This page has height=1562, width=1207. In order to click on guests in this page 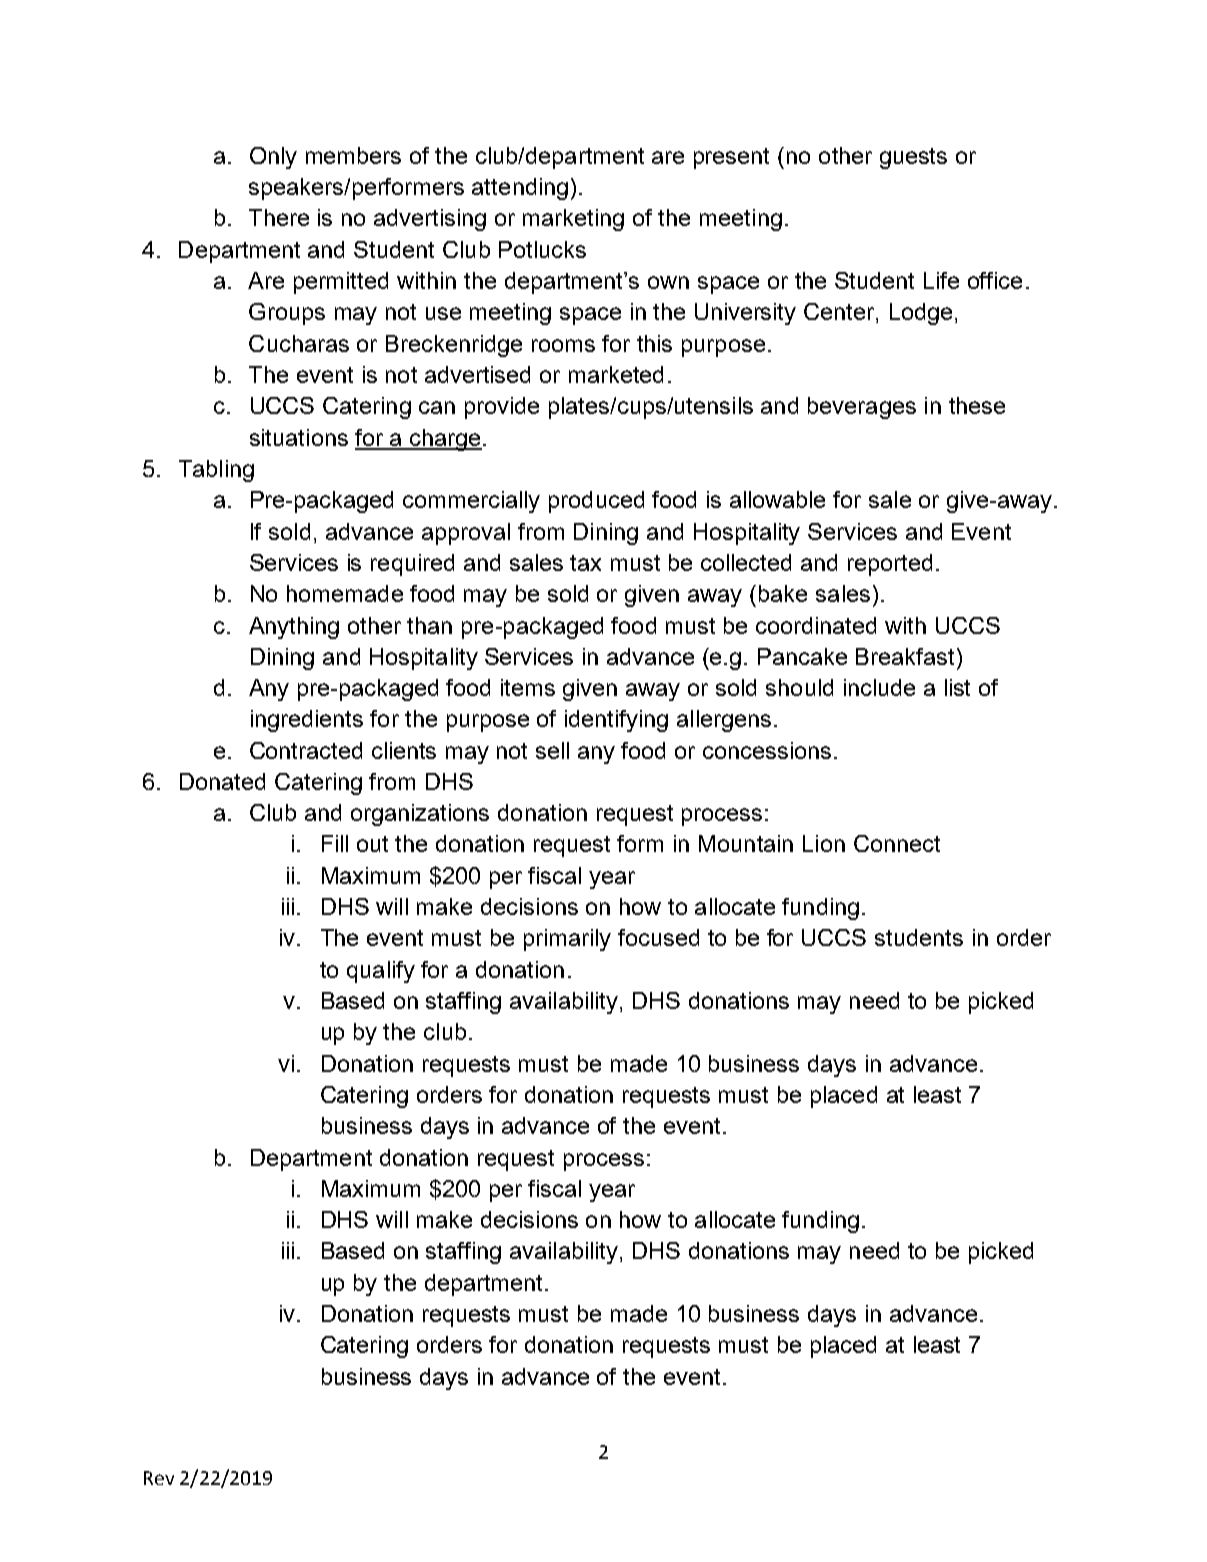, I will do `click(913, 158)`.
